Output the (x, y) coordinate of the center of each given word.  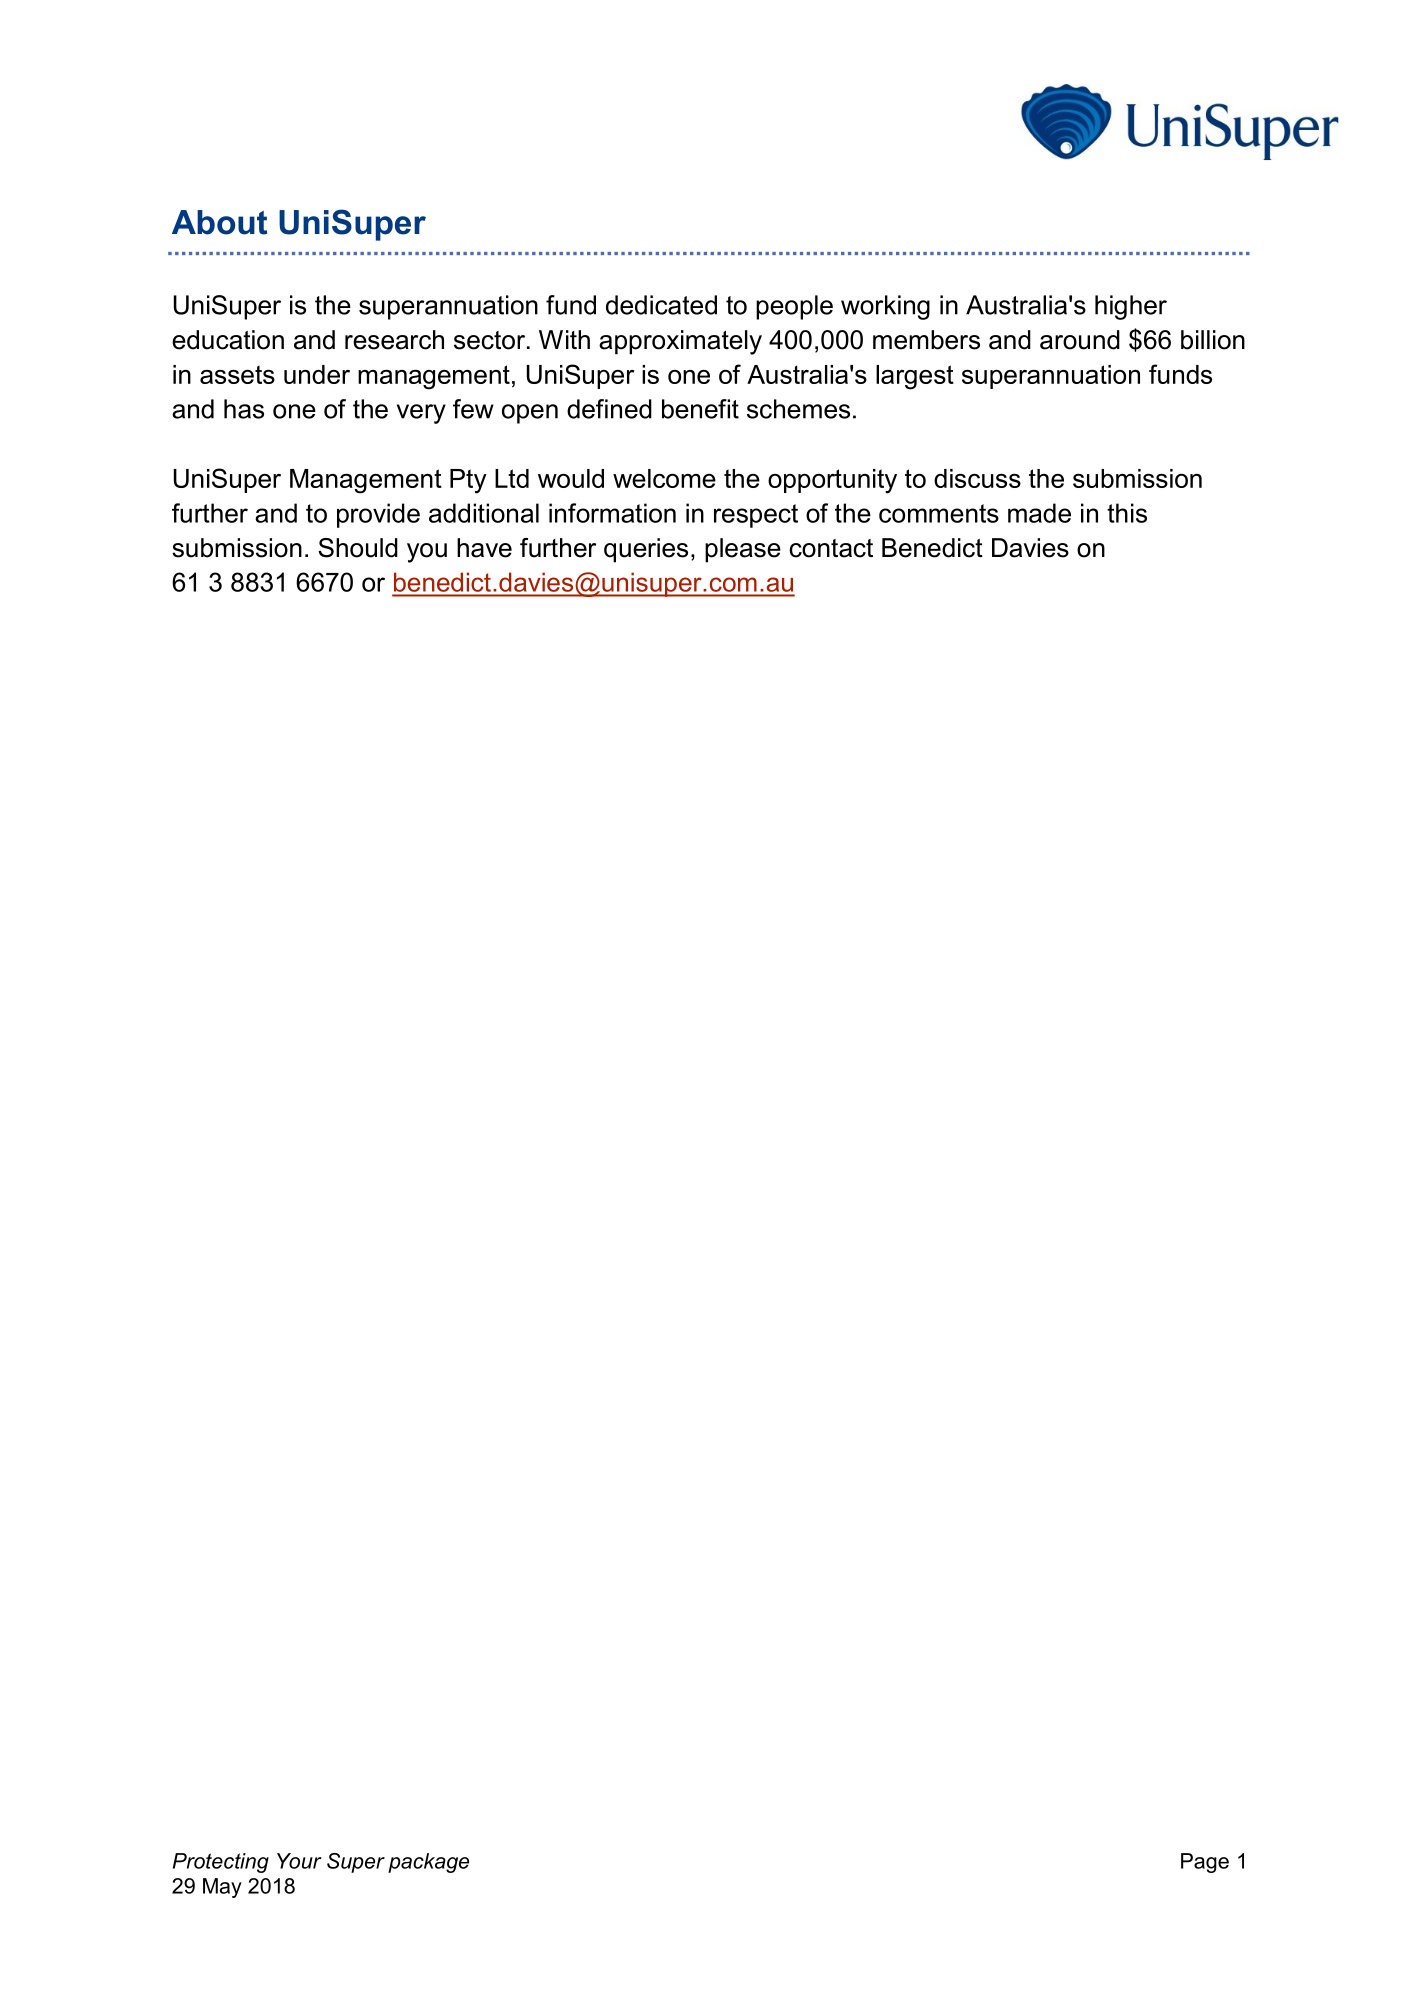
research (394, 340)
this (1127, 513)
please (743, 550)
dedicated (661, 305)
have (484, 548)
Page (1205, 1863)
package (428, 1863)
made (1039, 513)
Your (299, 1861)
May (222, 1888)
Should (358, 548)
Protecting (221, 1863)
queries (646, 550)
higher (1131, 307)
